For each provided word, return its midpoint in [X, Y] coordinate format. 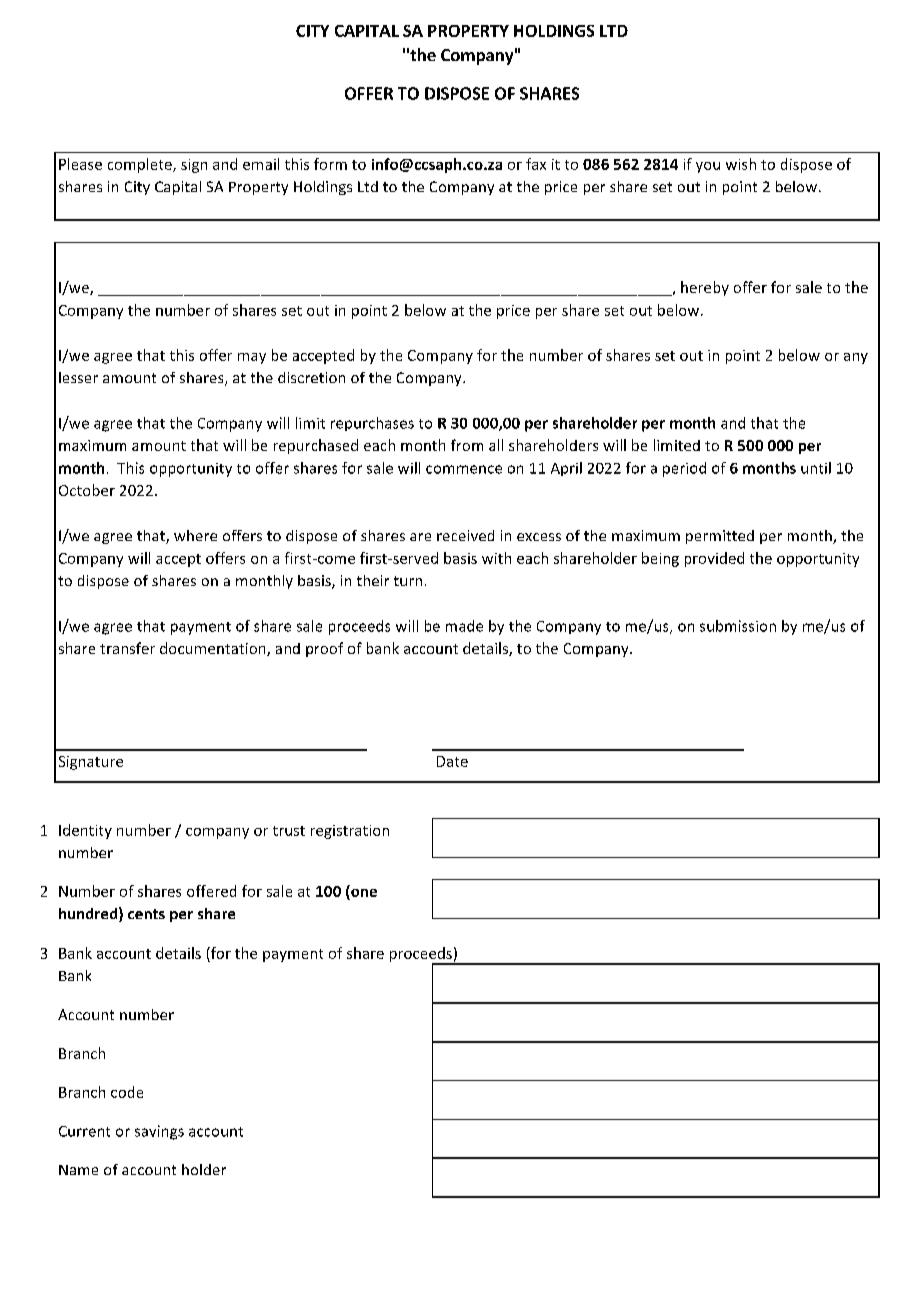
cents [146, 914]
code [127, 1092]
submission [738, 626]
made [464, 626]
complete [141, 165]
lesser [78, 377]
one [364, 893]
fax [536, 164]
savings [159, 1132]
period [684, 469]
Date [452, 761]
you [708, 167]
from [467, 445]
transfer [127, 648]
